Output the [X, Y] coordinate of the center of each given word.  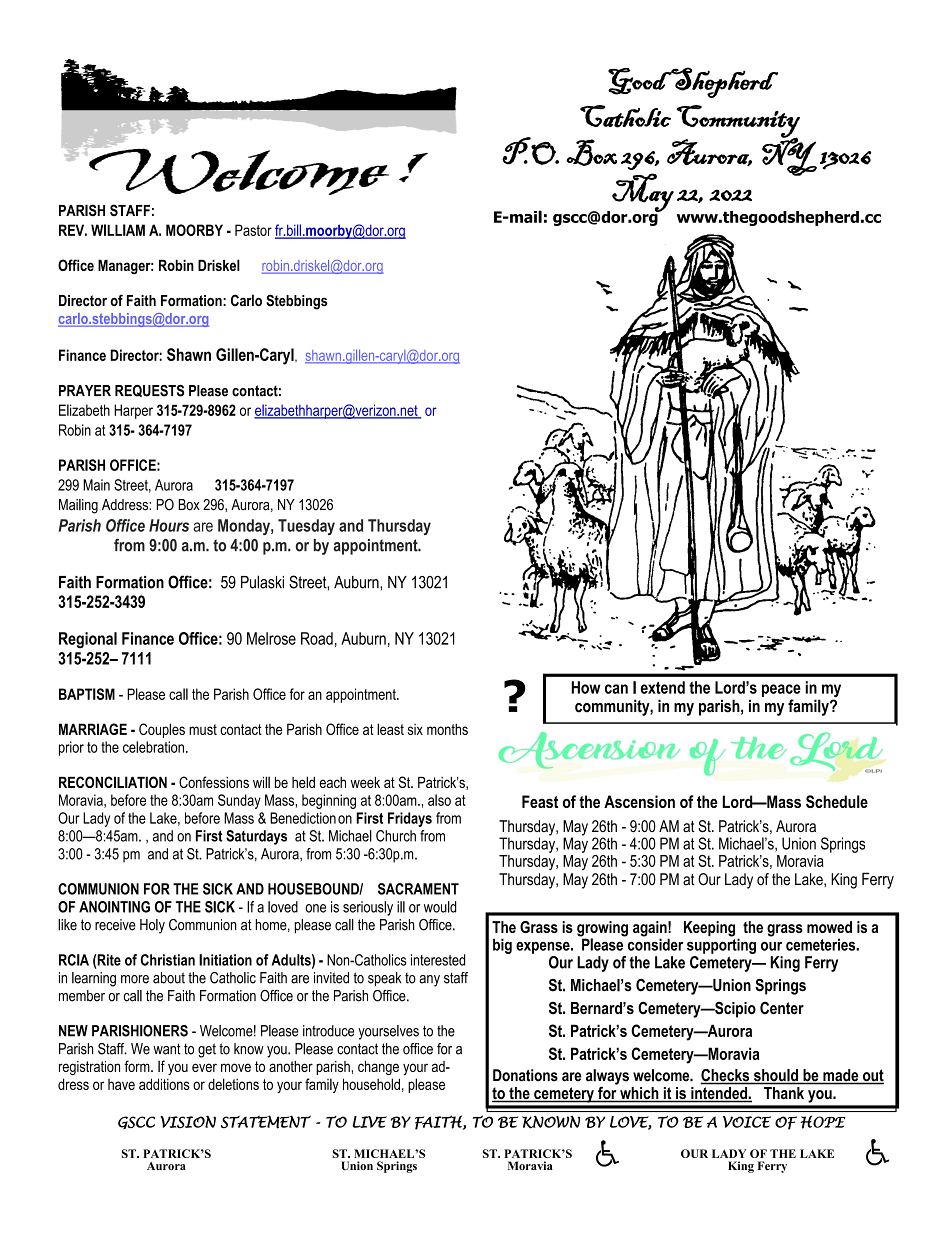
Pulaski [262, 582]
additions [164, 1084]
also [439, 800]
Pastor [253, 230]
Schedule [837, 801]
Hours [169, 525]
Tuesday [306, 527]
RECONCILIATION [113, 782]
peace [781, 690]
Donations [525, 1075]
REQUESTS [149, 391]
